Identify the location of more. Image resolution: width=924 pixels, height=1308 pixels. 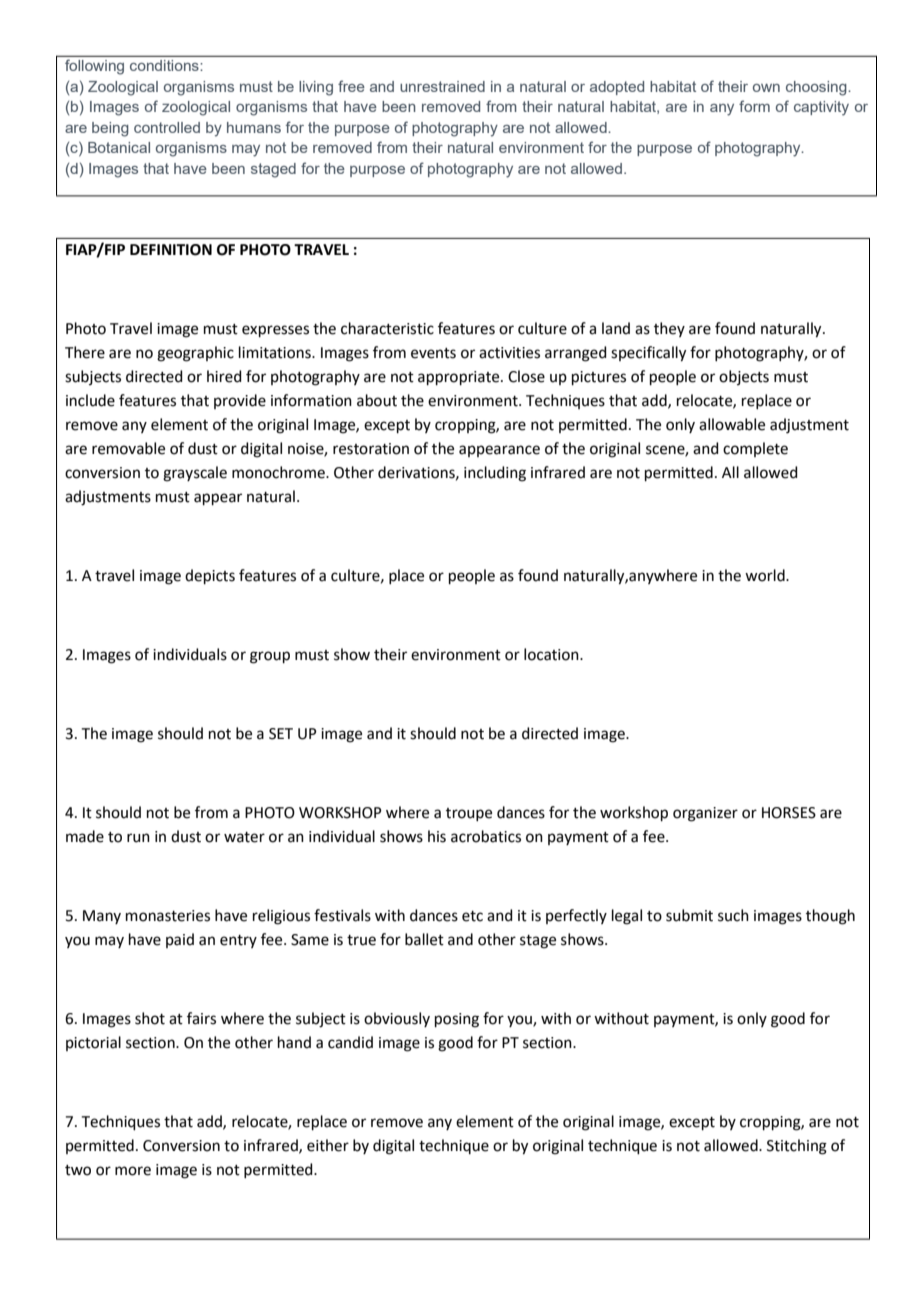
(133, 1171).
